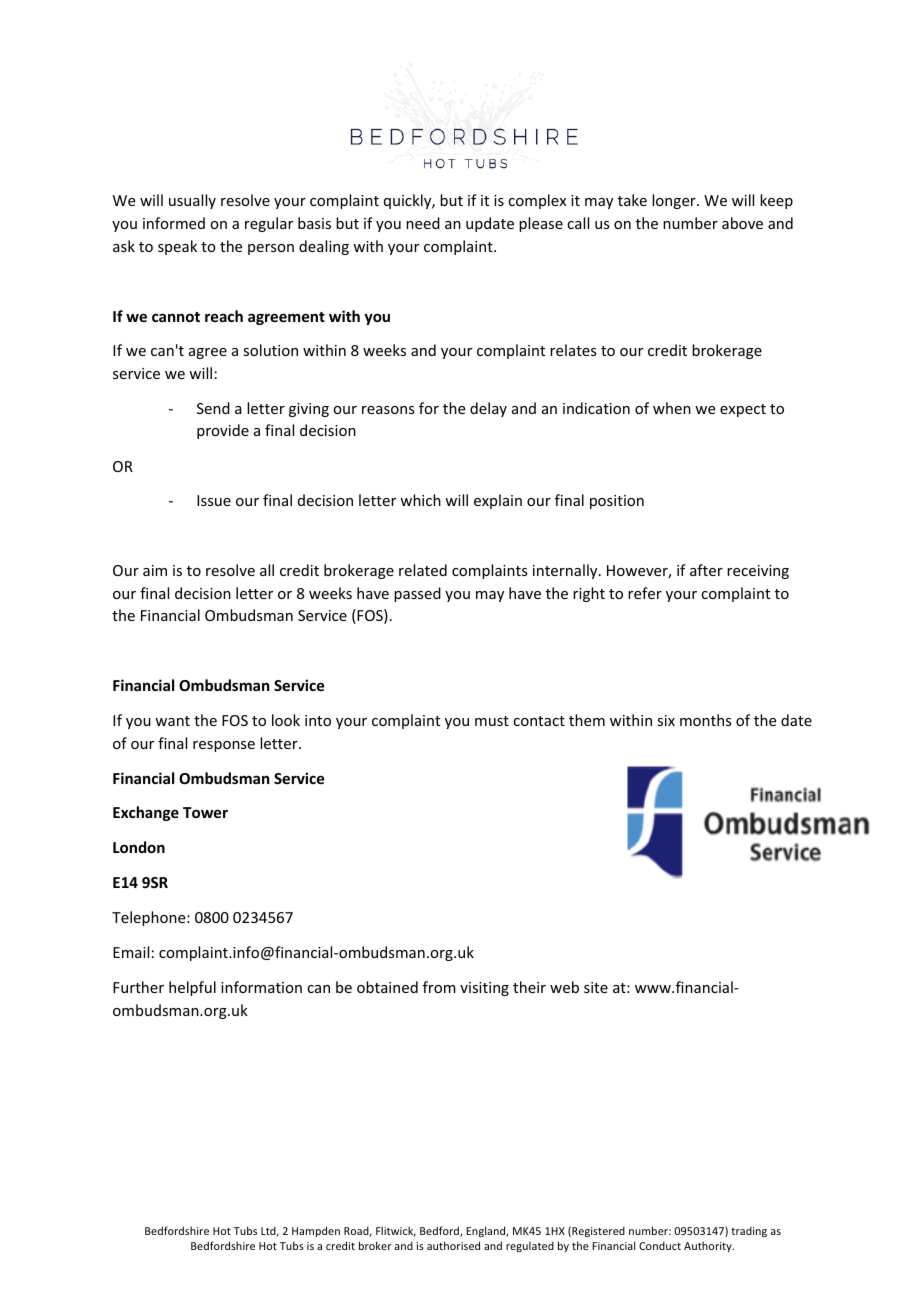 The image size is (924, 1308). I want to click on need, so click(423, 223).
